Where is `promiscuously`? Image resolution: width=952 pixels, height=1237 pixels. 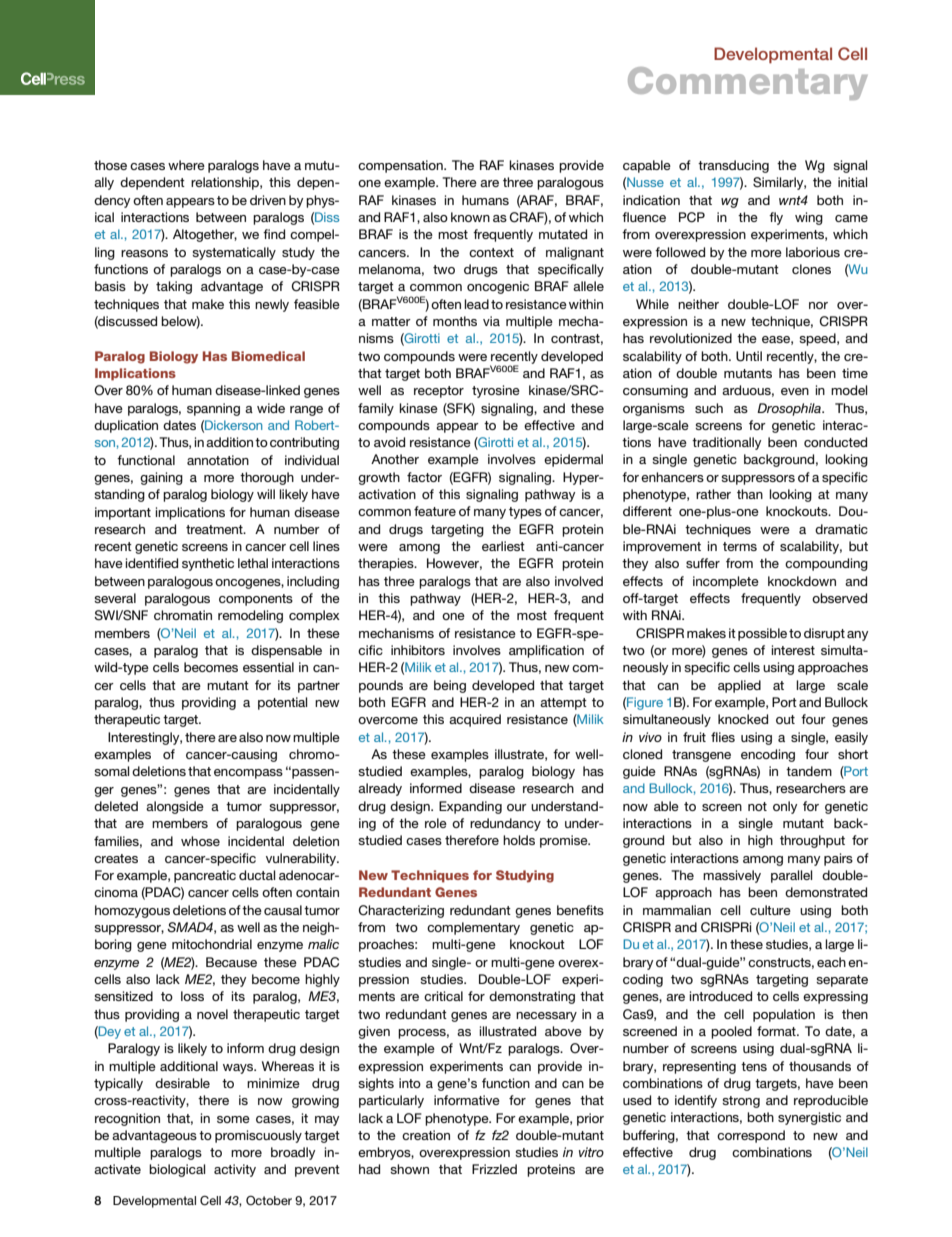 promiscuously is located at coordinates (258, 1136).
